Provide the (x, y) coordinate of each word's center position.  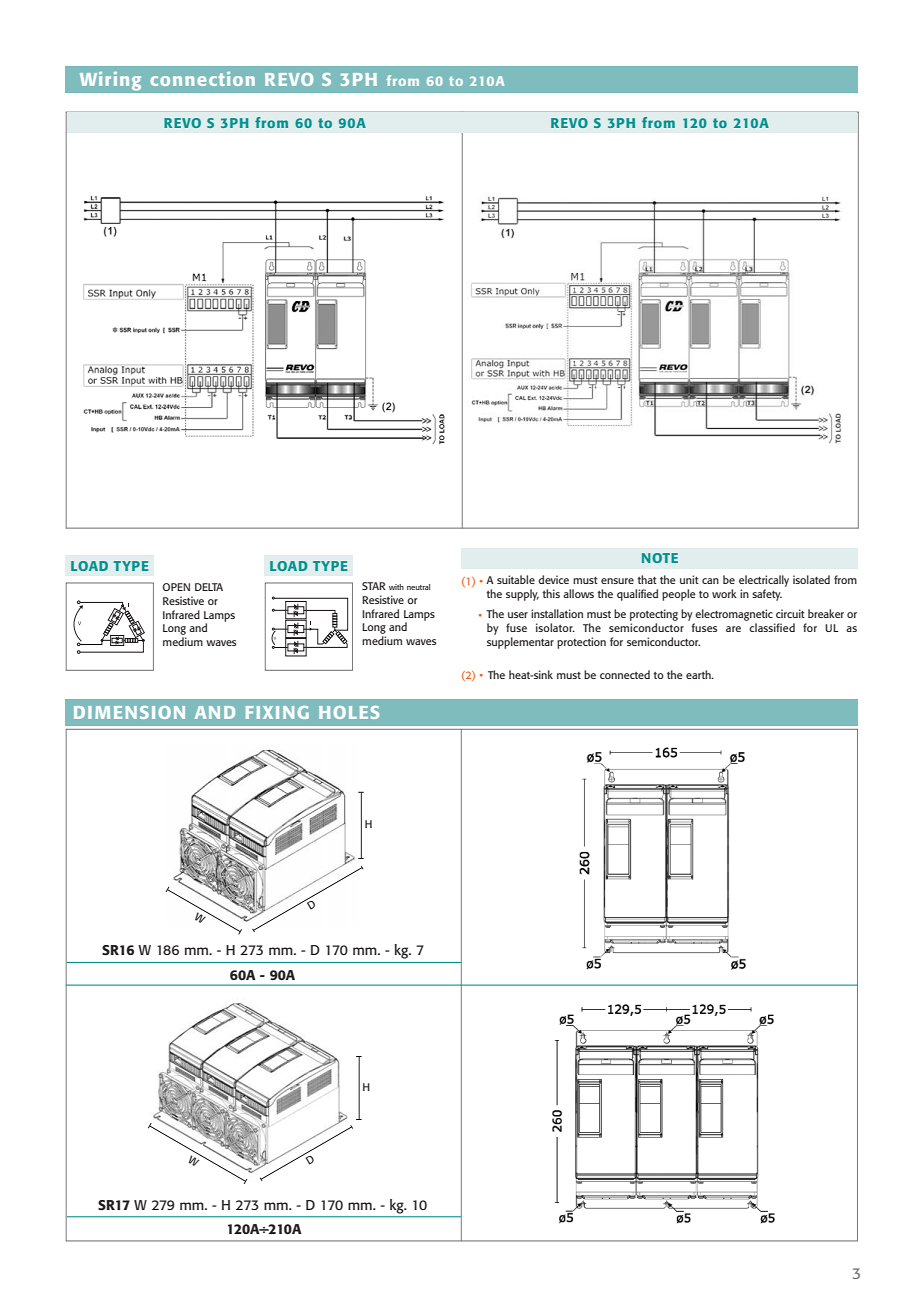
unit (689, 579)
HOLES (349, 712)
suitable (516, 579)
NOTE (660, 558)
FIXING (277, 712)
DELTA (209, 587)
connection (202, 79)
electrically (764, 581)
